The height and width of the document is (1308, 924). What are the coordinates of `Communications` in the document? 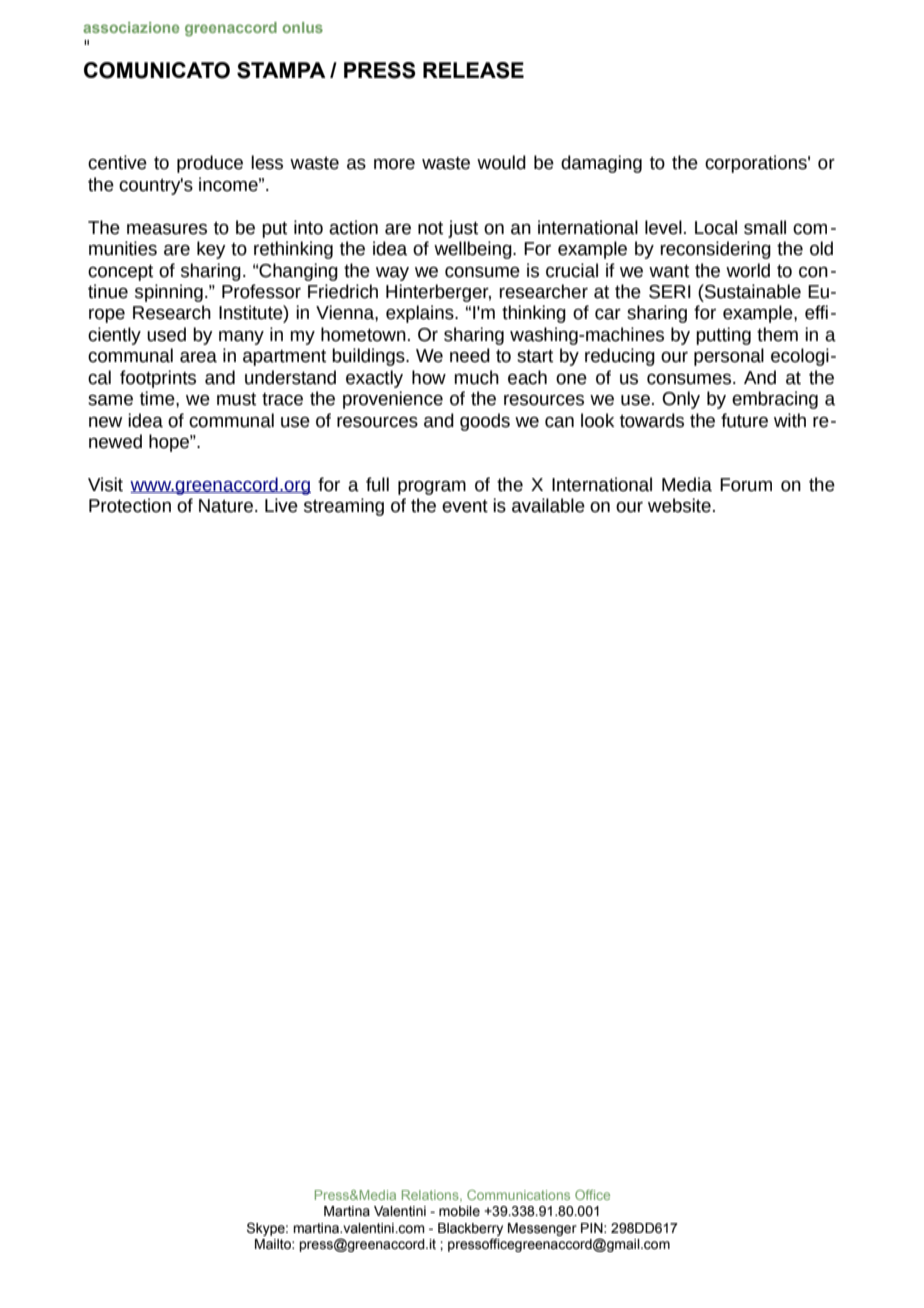 It's located at (518, 1195).
